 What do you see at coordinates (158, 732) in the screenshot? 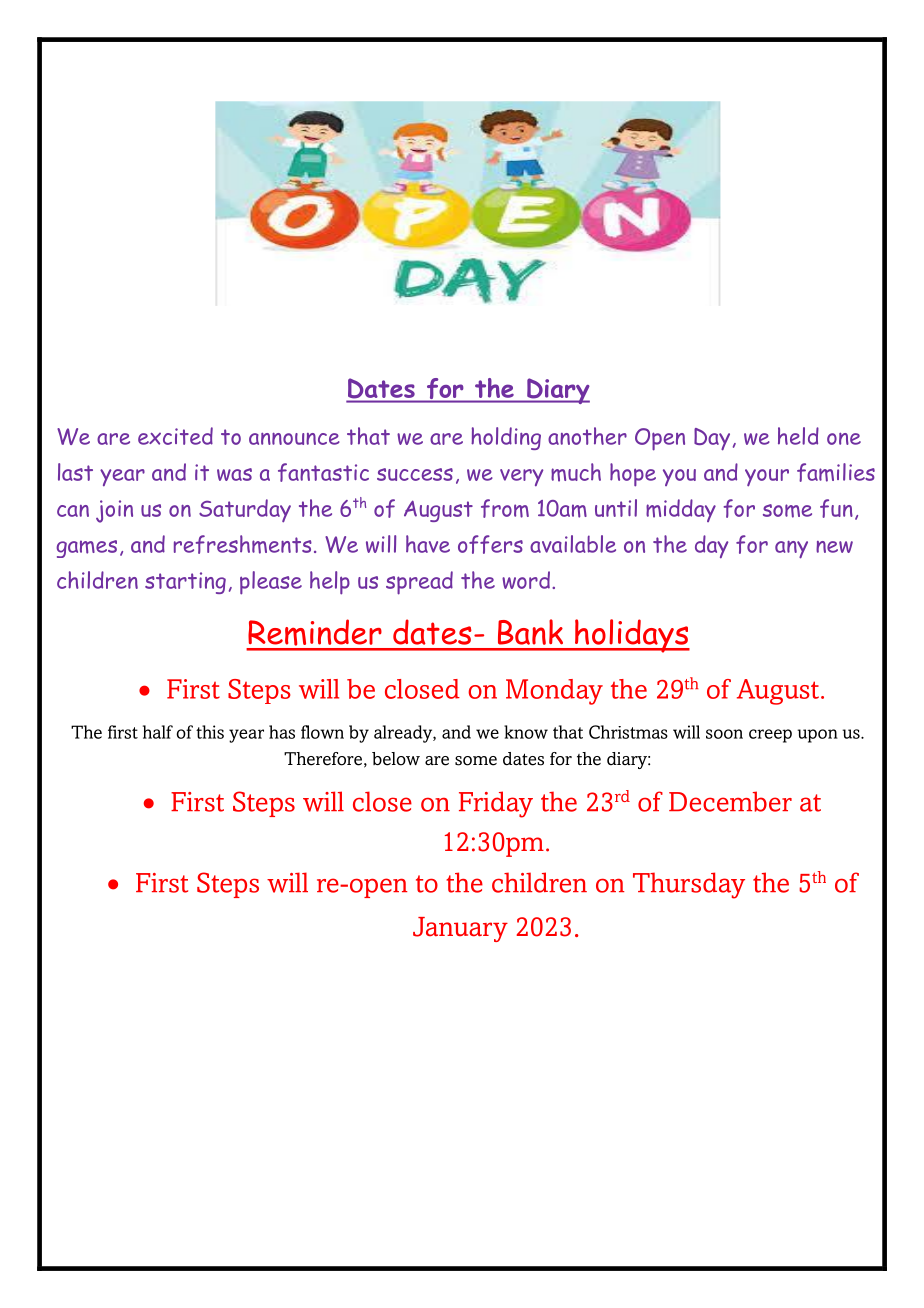
I see `half` at bounding box center [158, 732].
